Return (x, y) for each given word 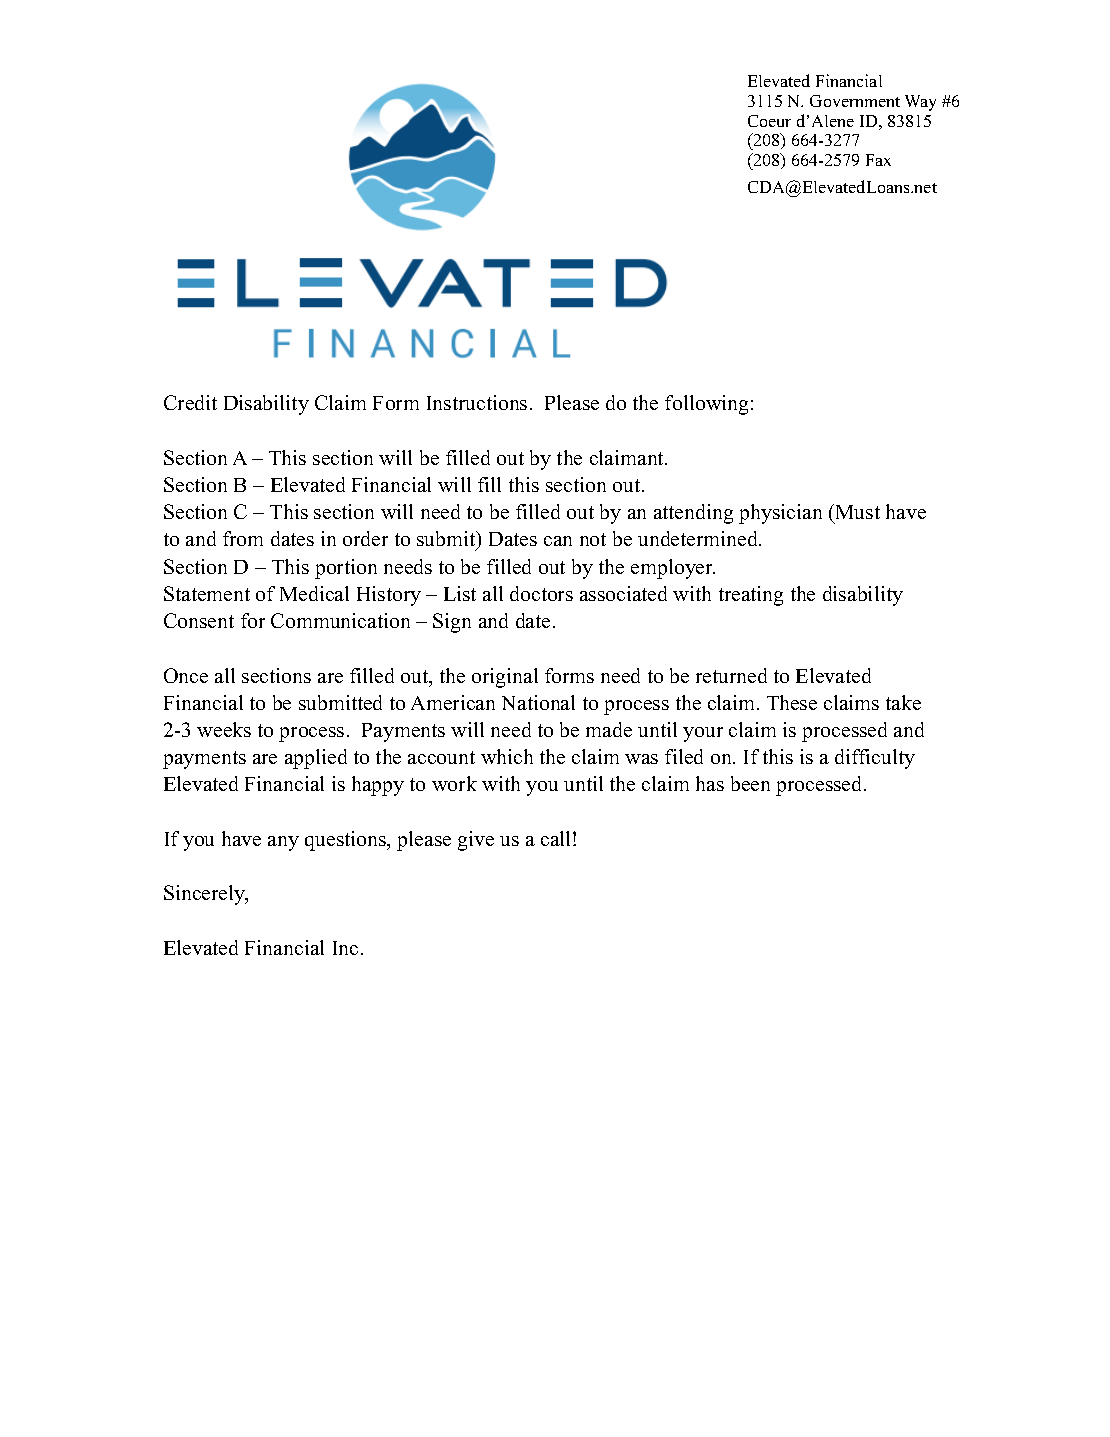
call (557, 838)
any (283, 843)
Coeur (769, 121)
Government (855, 101)
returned (731, 675)
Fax (878, 160)
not (593, 539)
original (505, 678)
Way (920, 103)
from (243, 538)
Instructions (477, 402)
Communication (340, 620)
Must (856, 511)
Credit (190, 402)
